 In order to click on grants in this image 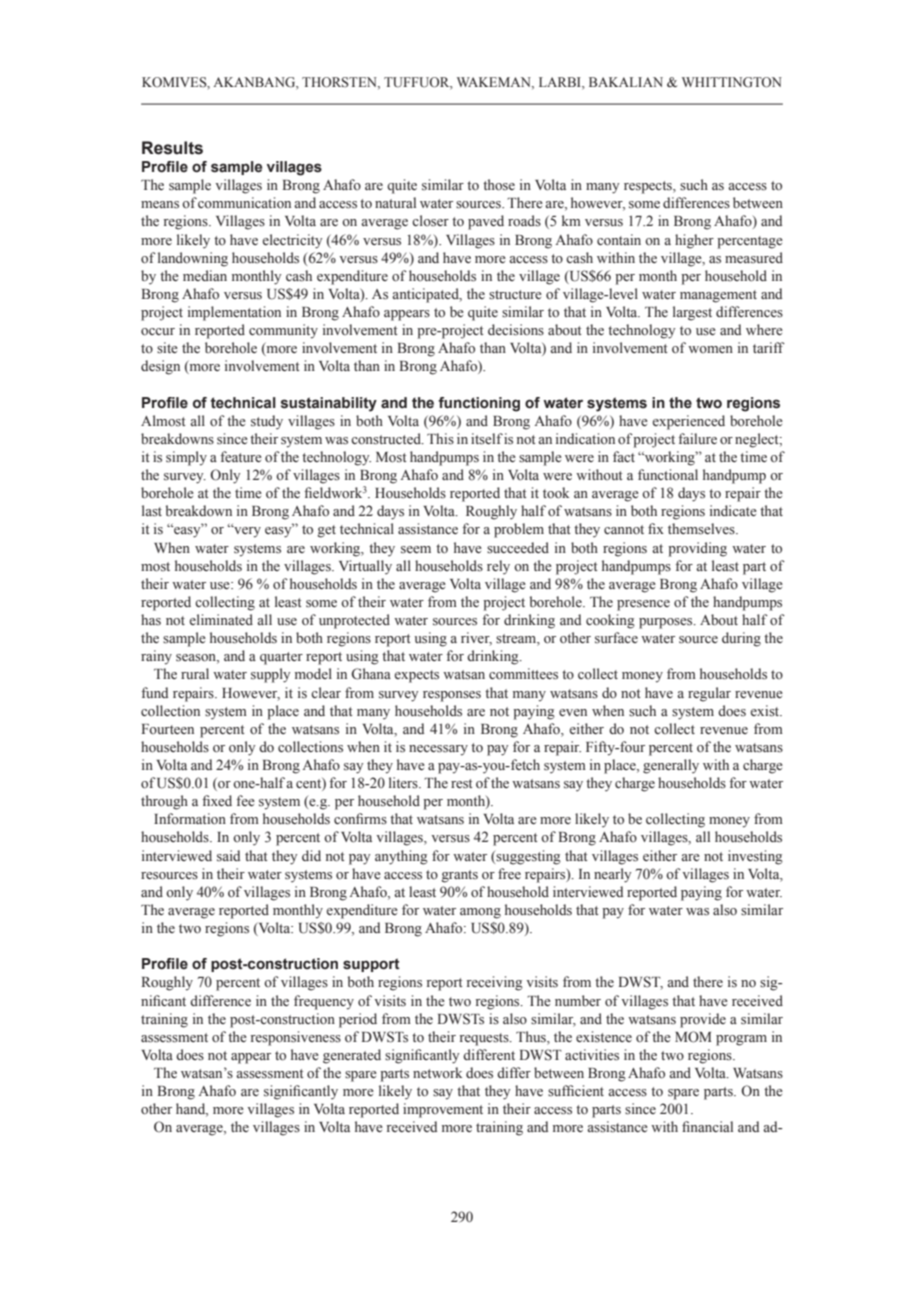, I will do `click(460, 876)`.
